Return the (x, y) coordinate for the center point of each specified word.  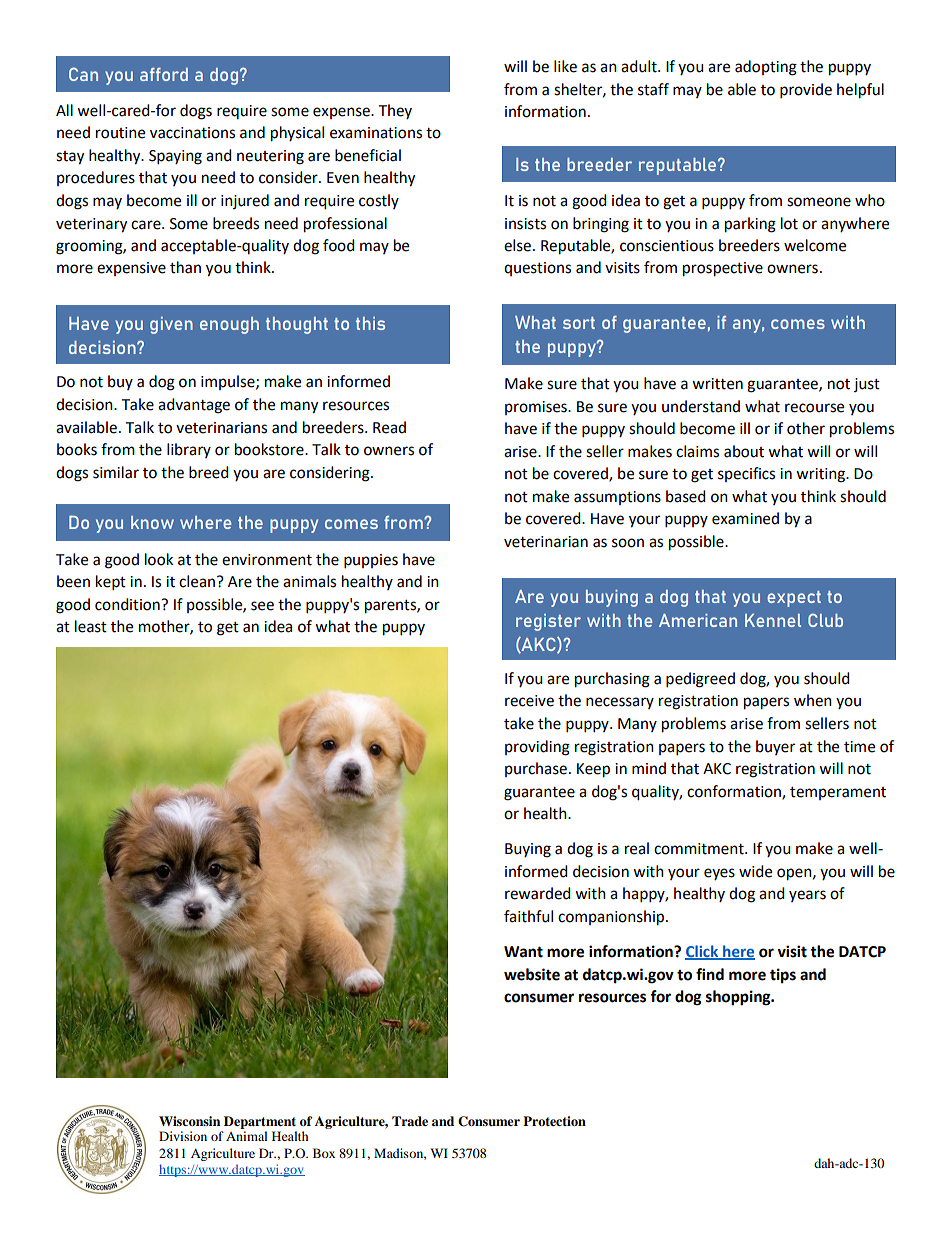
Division (183, 1136)
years (807, 896)
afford (164, 74)
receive (529, 701)
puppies (371, 561)
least (91, 626)
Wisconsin (189, 1121)
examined (745, 518)
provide (806, 91)
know (152, 522)
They (395, 111)
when (813, 700)
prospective (723, 269)
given (171, 325)
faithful (528, 916)
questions (537, 269)
